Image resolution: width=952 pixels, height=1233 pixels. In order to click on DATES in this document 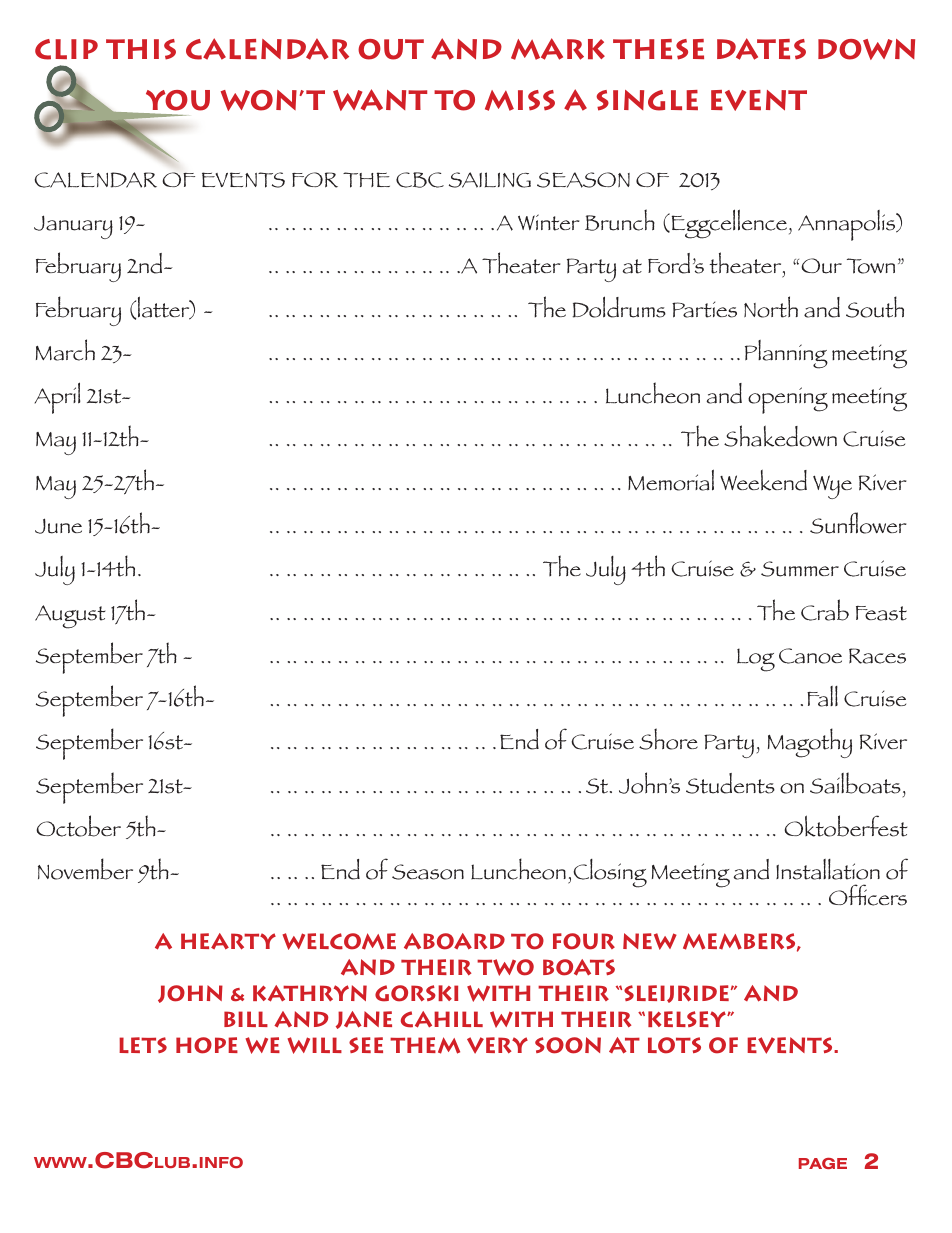, I will do `click(761, 49)`.
